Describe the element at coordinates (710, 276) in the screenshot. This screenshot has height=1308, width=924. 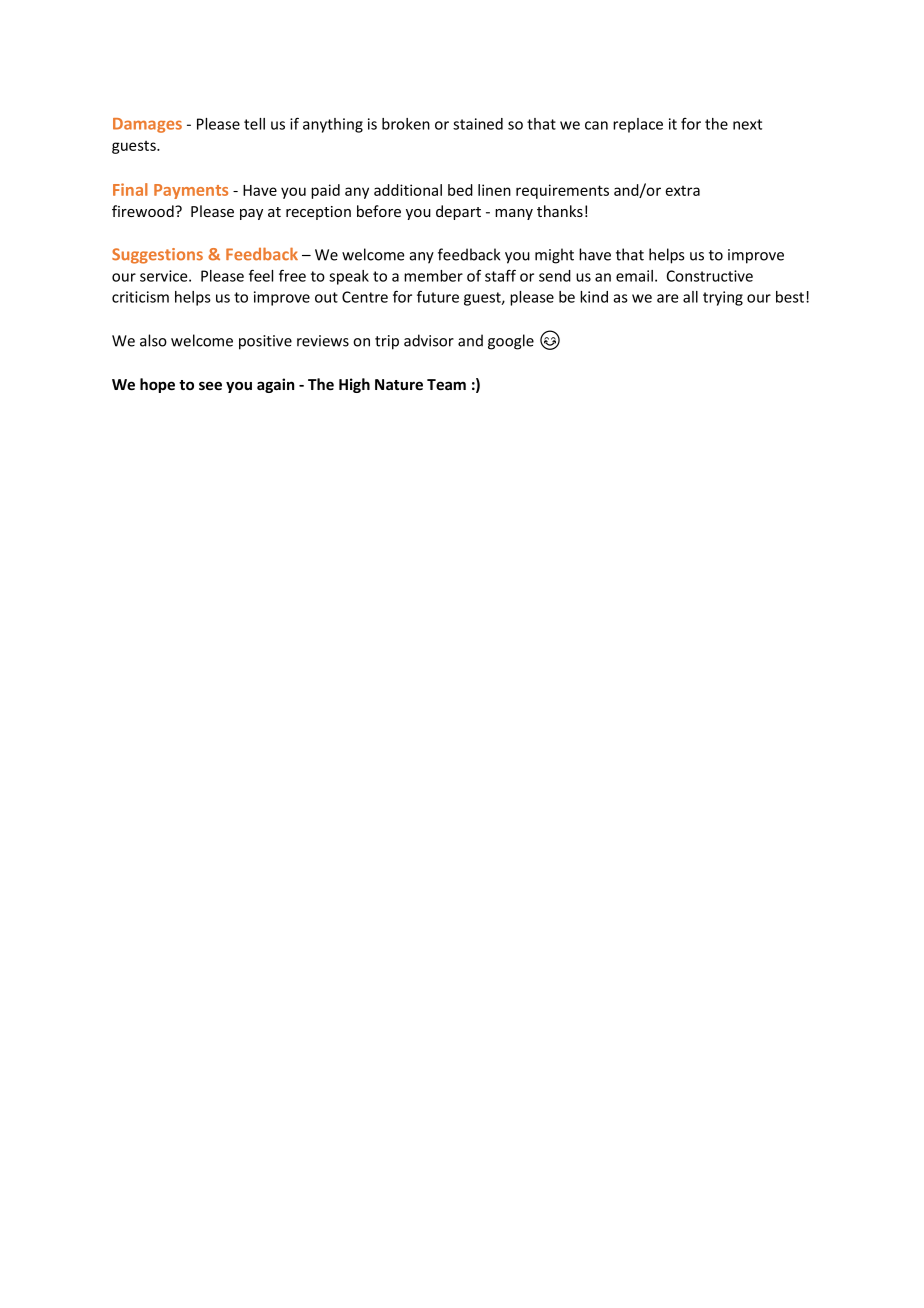
I see `Constructive` at that location.
